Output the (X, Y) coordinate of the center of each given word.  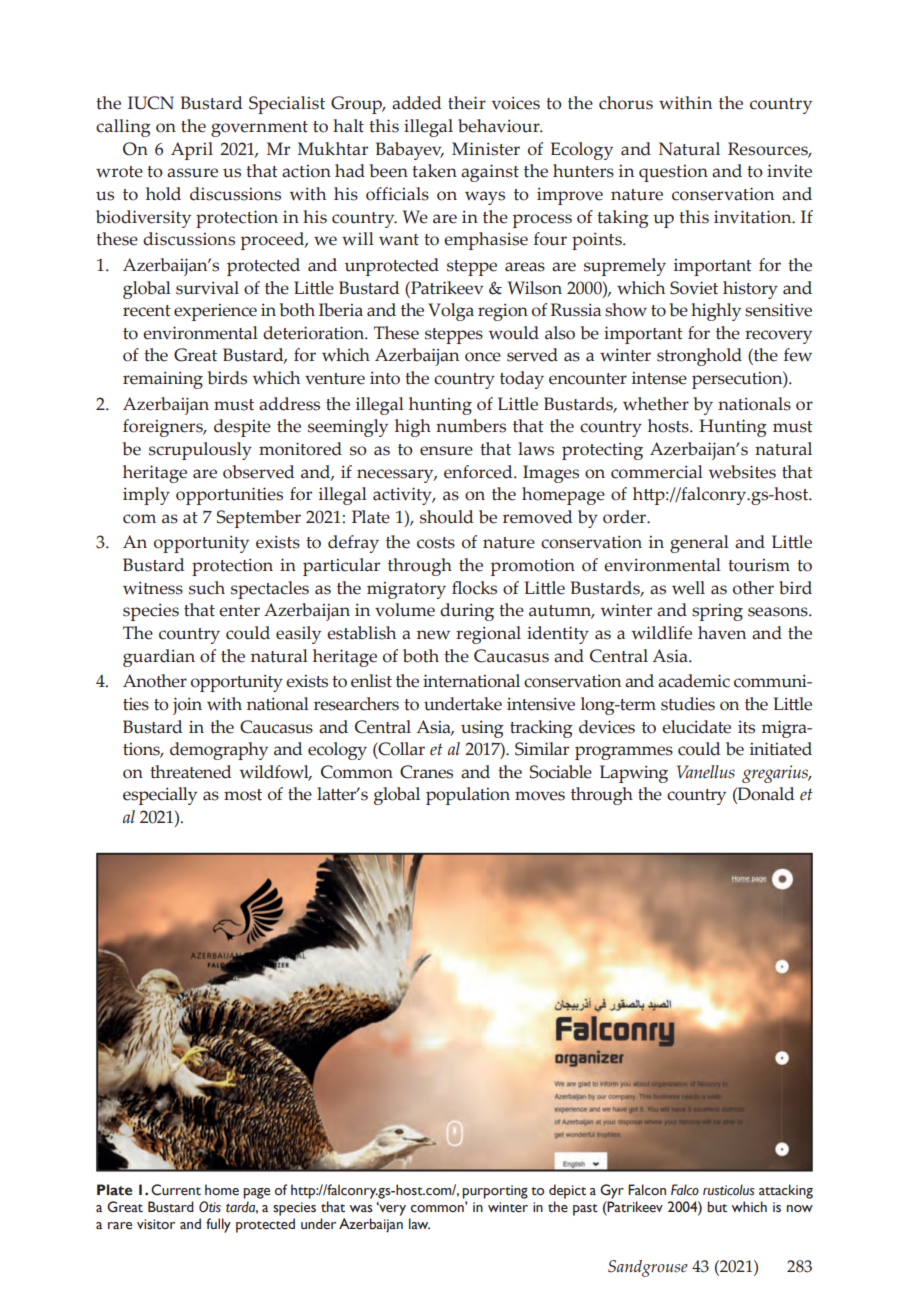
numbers (471, 426)
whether (656, 404)
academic (694, 681)
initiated (781, 749)
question (673, 173)
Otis (210, 1206)
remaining (163, 380)
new (433, 635)
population (468, 796)
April (192, 151)
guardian (159, 658)
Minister (486, 149)
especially (160, 796)
